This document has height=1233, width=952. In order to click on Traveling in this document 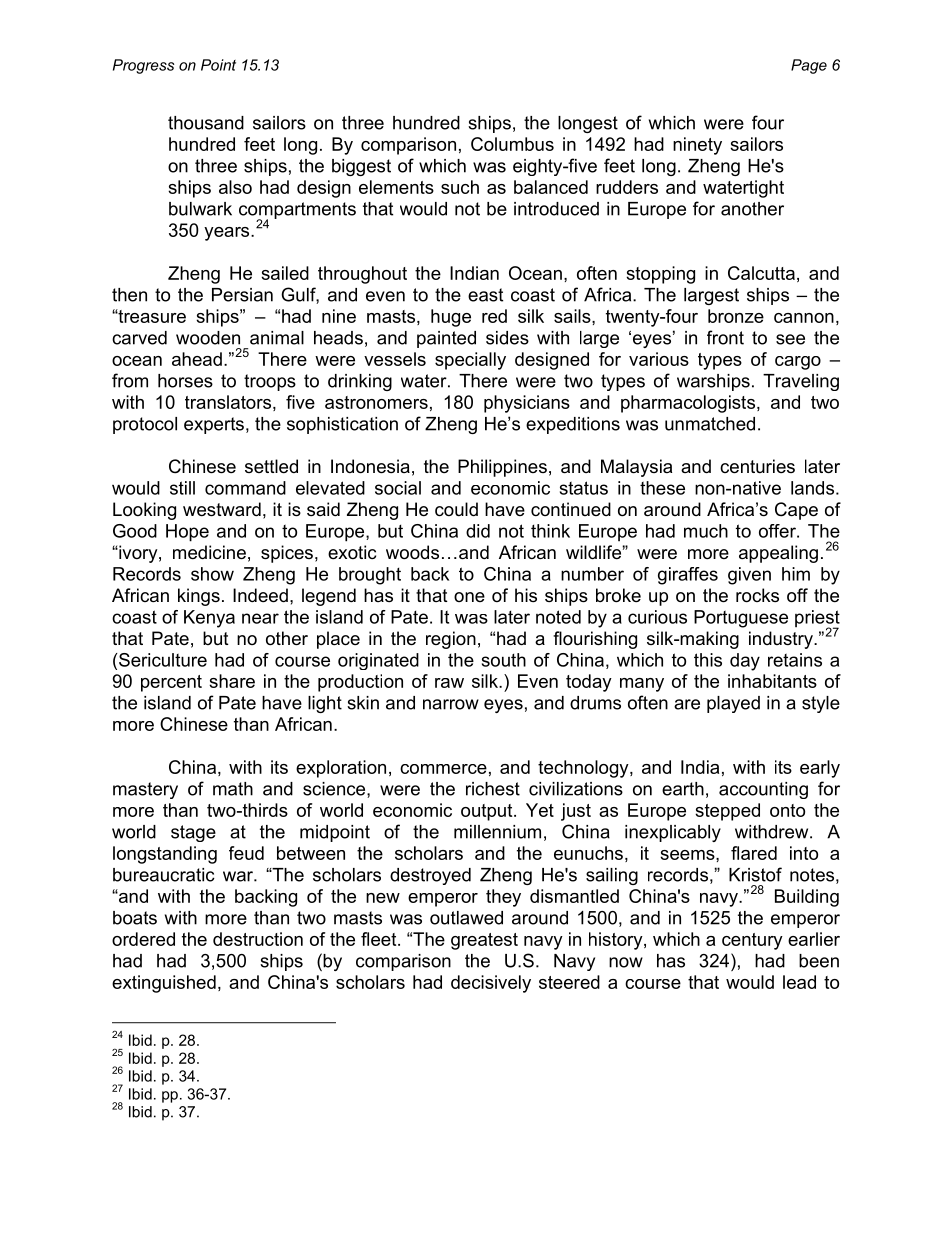, I will do `click(801, 382)`.
